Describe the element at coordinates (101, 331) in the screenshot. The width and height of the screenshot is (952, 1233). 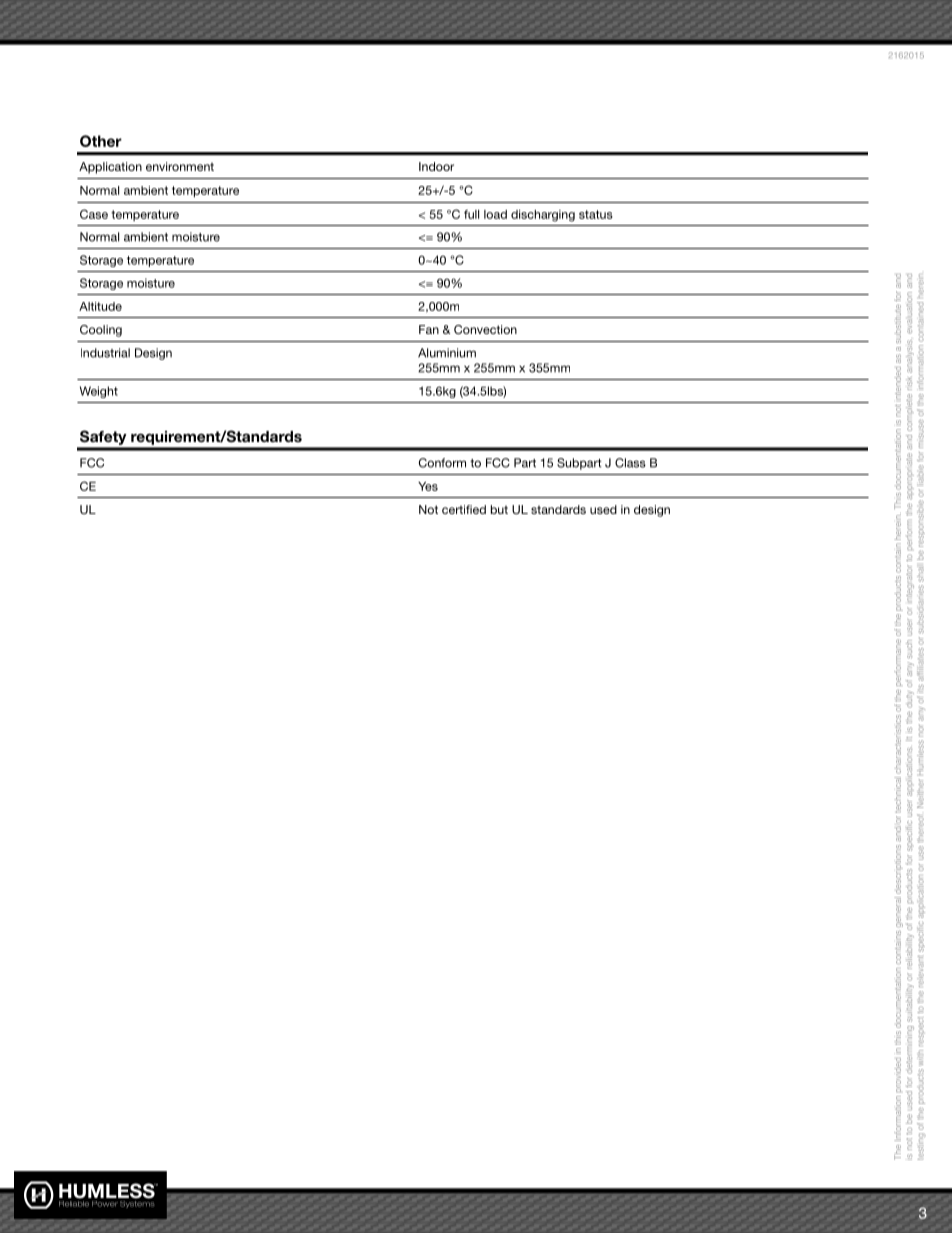
I see `Cooling` at that location.
